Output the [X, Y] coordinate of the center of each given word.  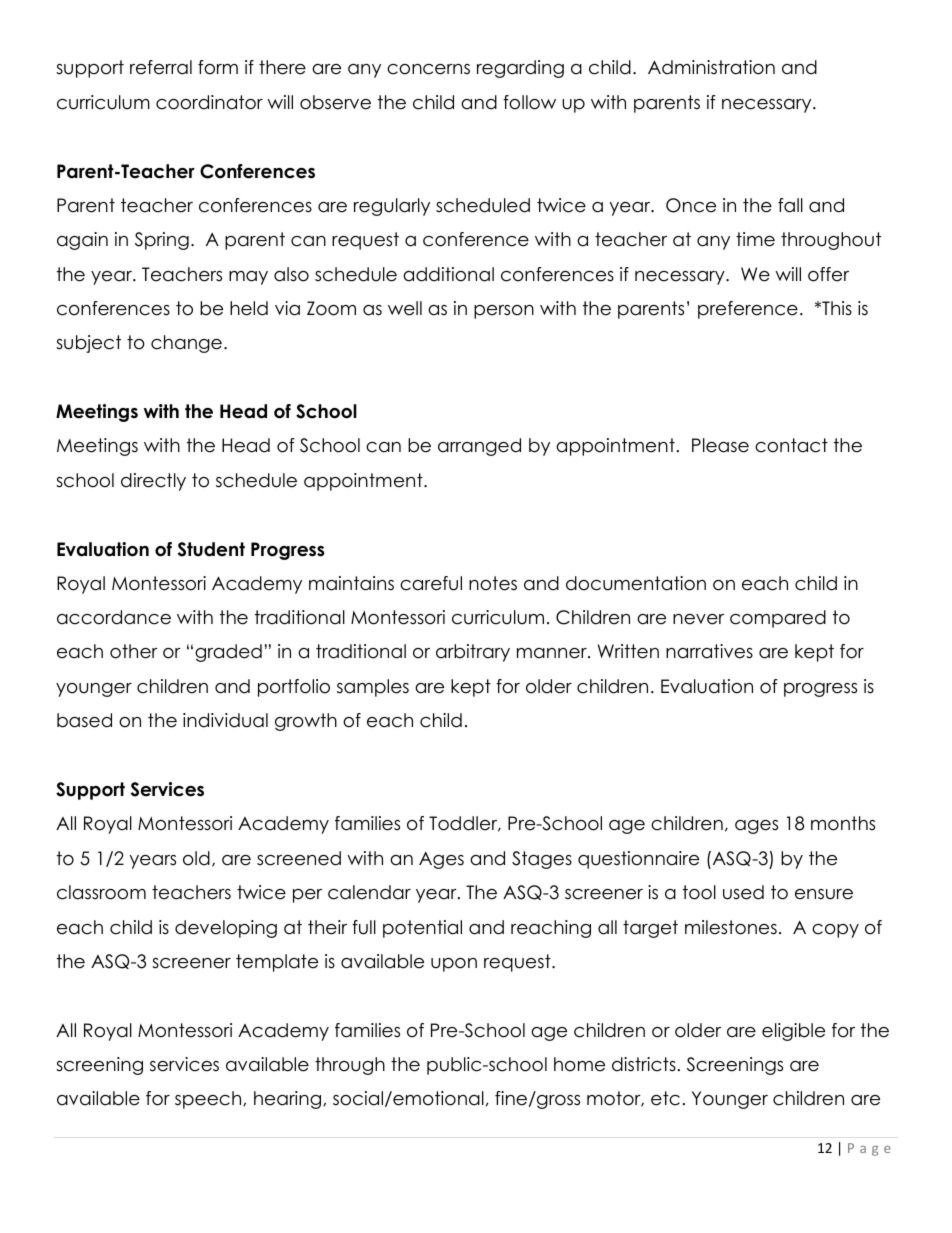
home [579, 1064]
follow [529, 102]
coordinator [209, 102]
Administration [711, 67]
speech [209, 1100]
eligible [793, 1032]
